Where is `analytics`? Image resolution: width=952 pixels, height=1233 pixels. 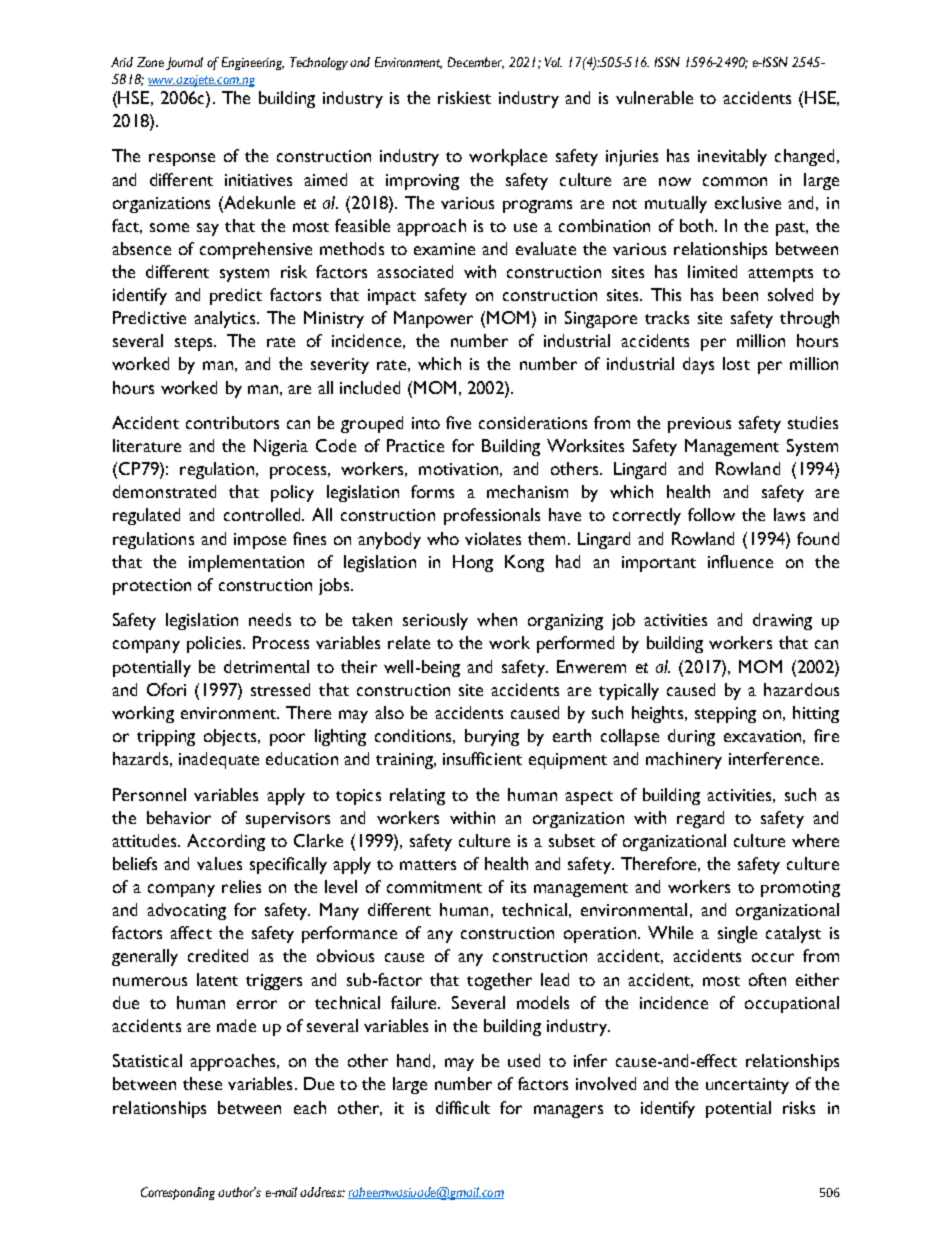 analytics is located at coordinates (226, 319).
